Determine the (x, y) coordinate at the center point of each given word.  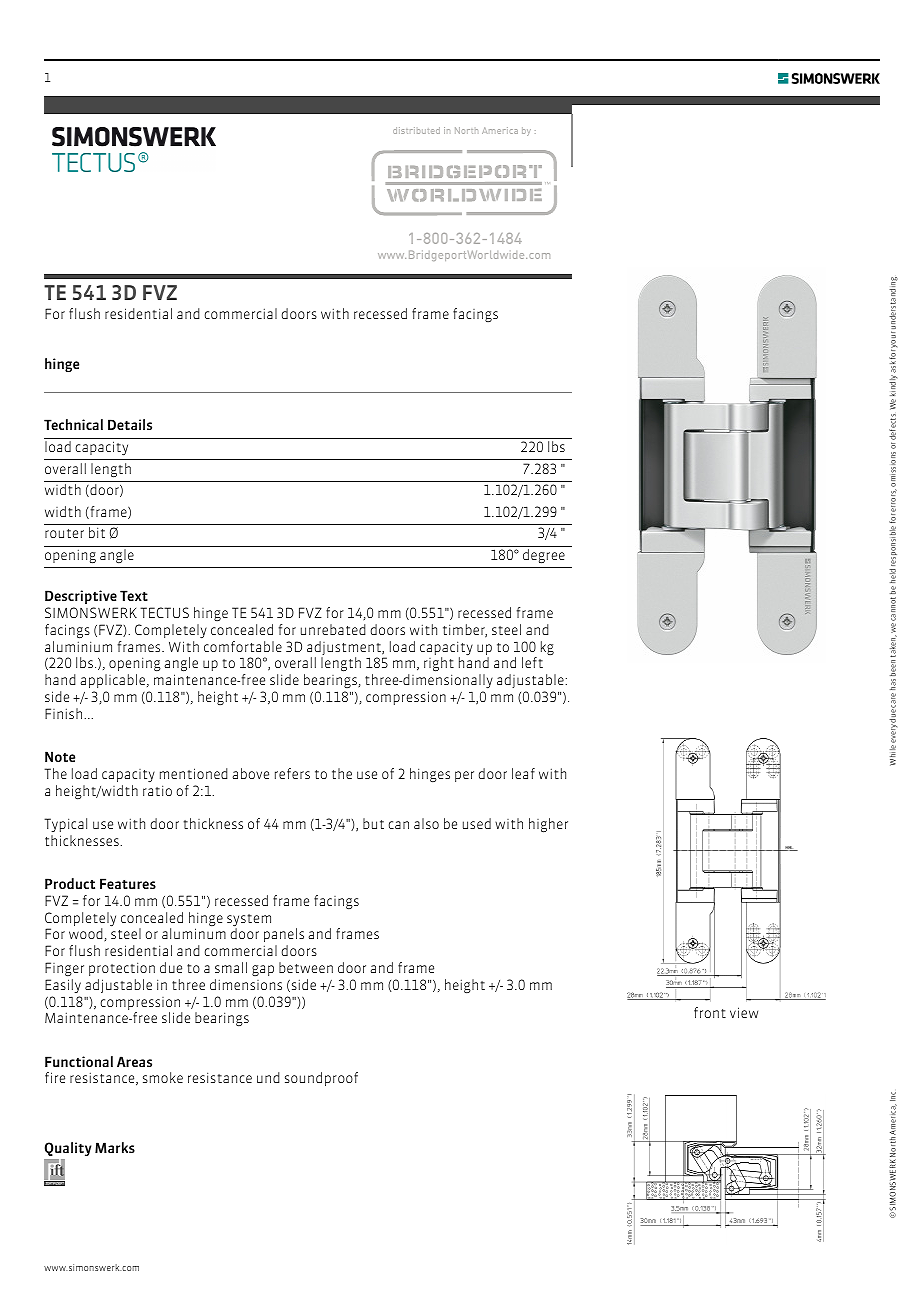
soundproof (321, 1079)
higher (548, 825)
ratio (157, 790)
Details (130, 424)
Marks (115, 1147)
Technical (73, 424)
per (464, 776)
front (710, 1012)
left (532, 662)
